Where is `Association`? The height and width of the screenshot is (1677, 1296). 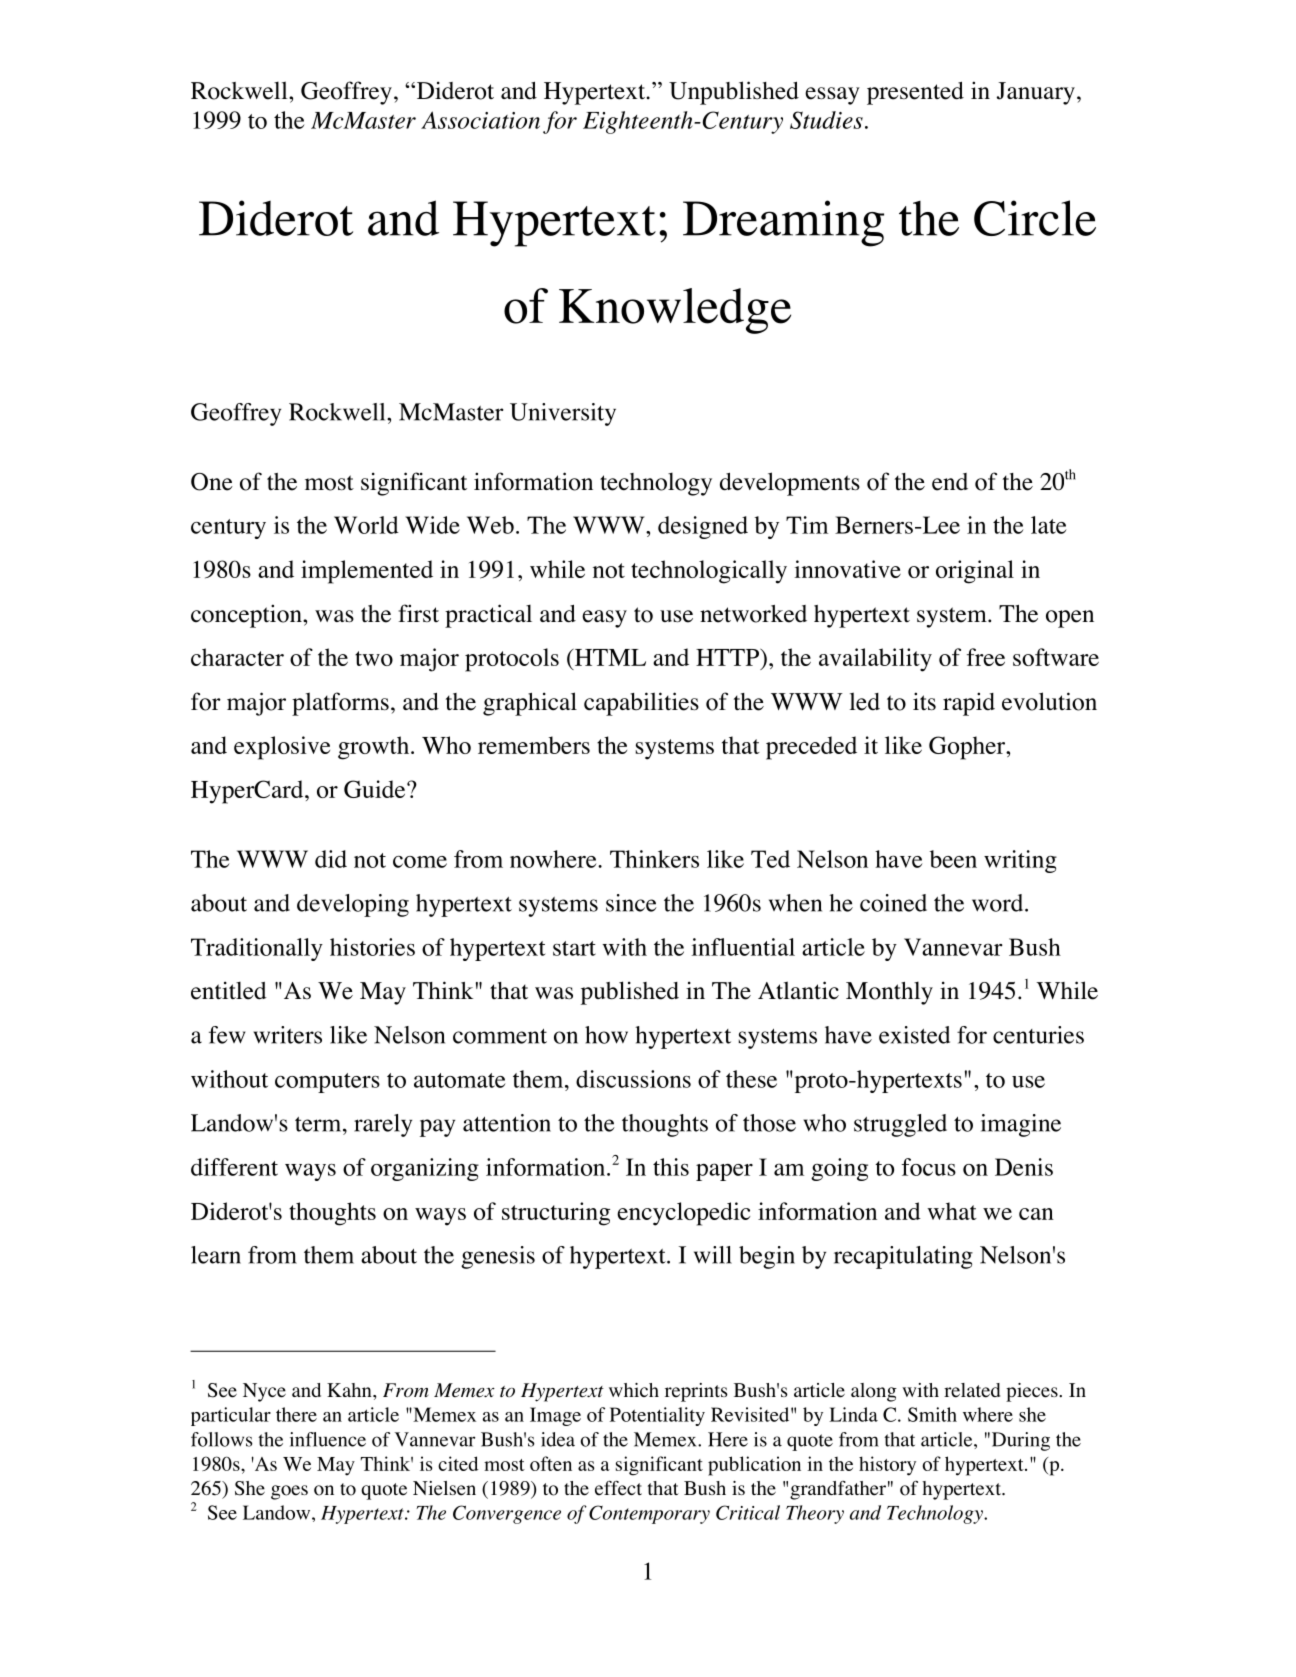 Association is located at coordinates (480, 120).
